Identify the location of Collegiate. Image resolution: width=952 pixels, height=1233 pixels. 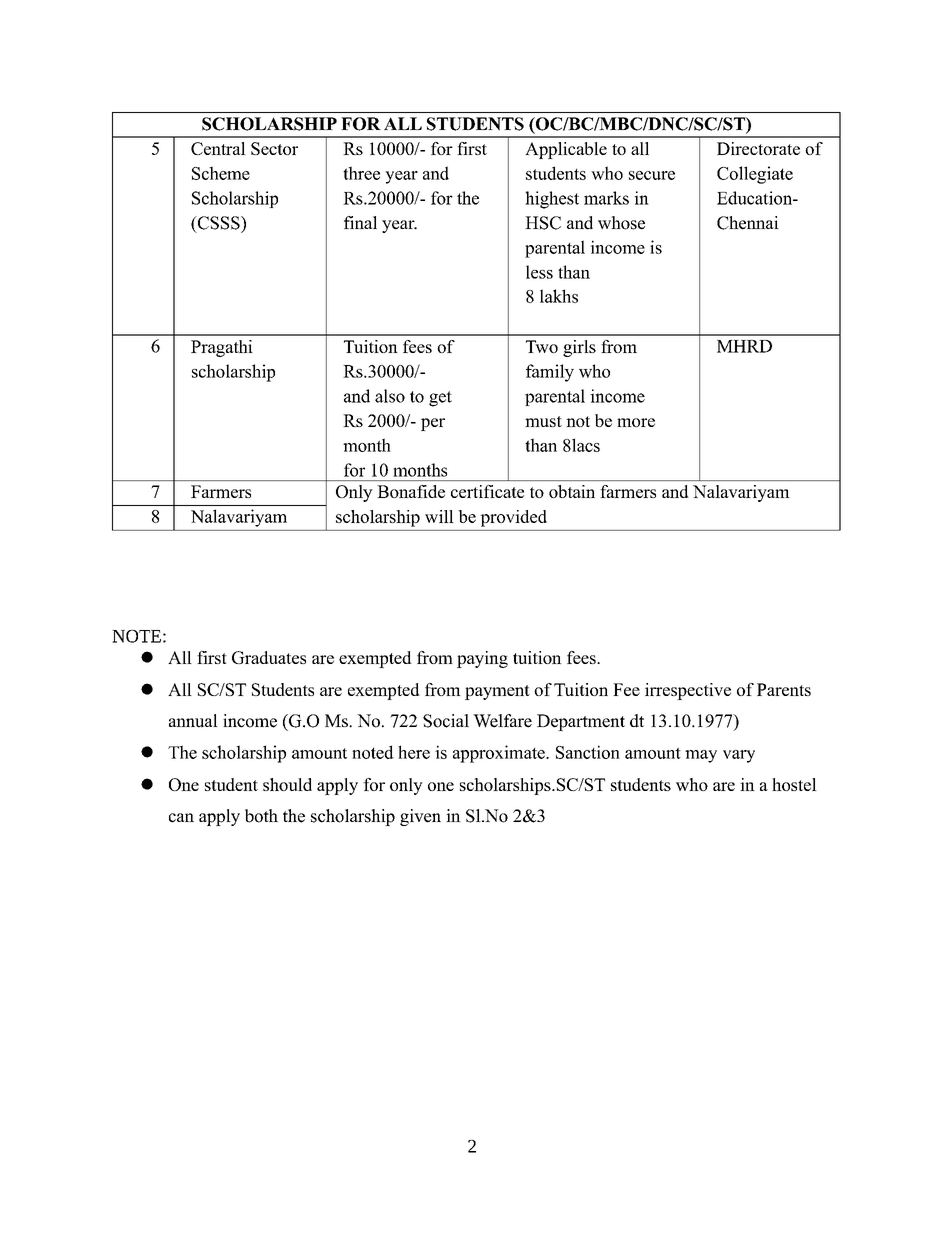
(755, 175).
